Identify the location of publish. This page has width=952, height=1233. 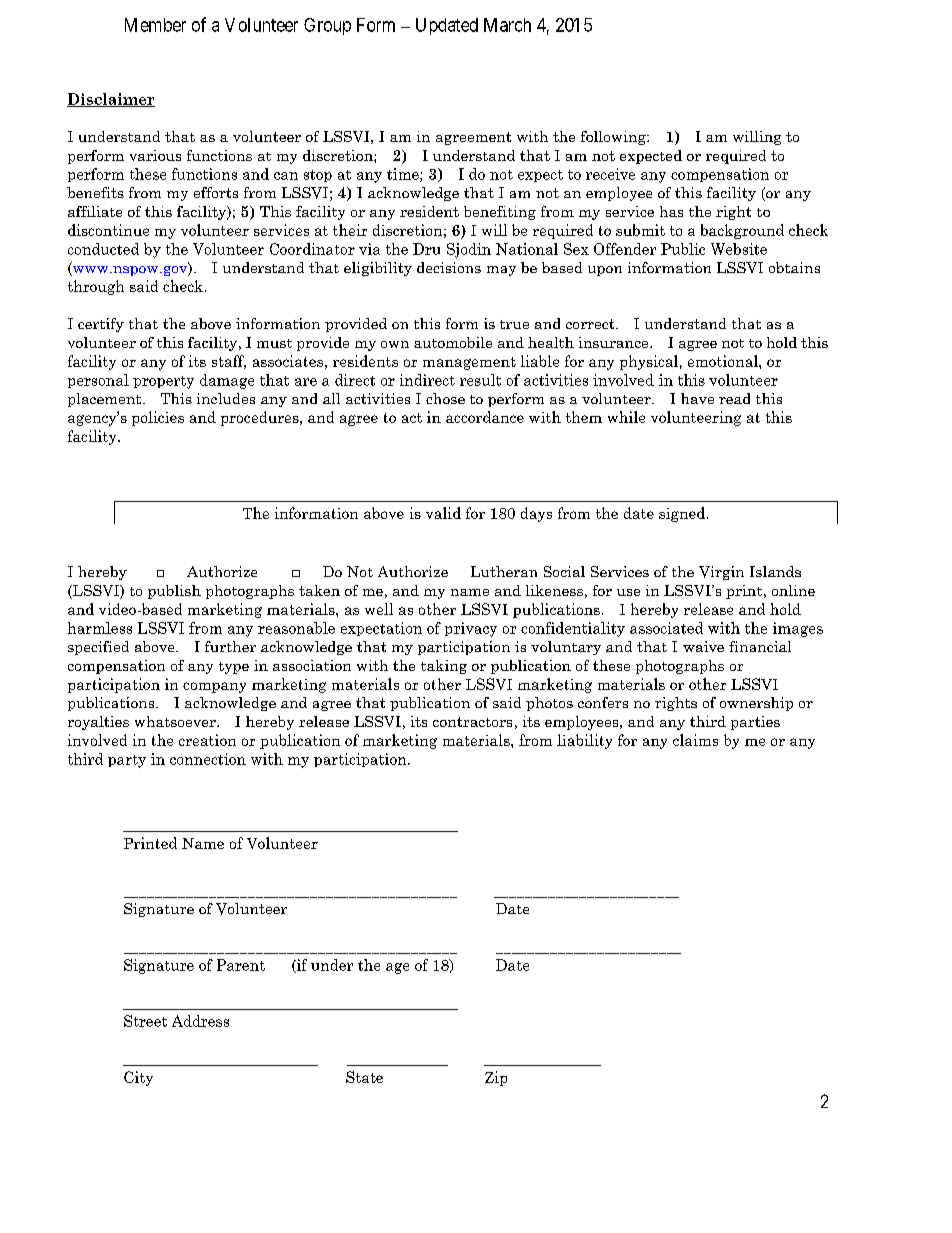
(174, 592).
